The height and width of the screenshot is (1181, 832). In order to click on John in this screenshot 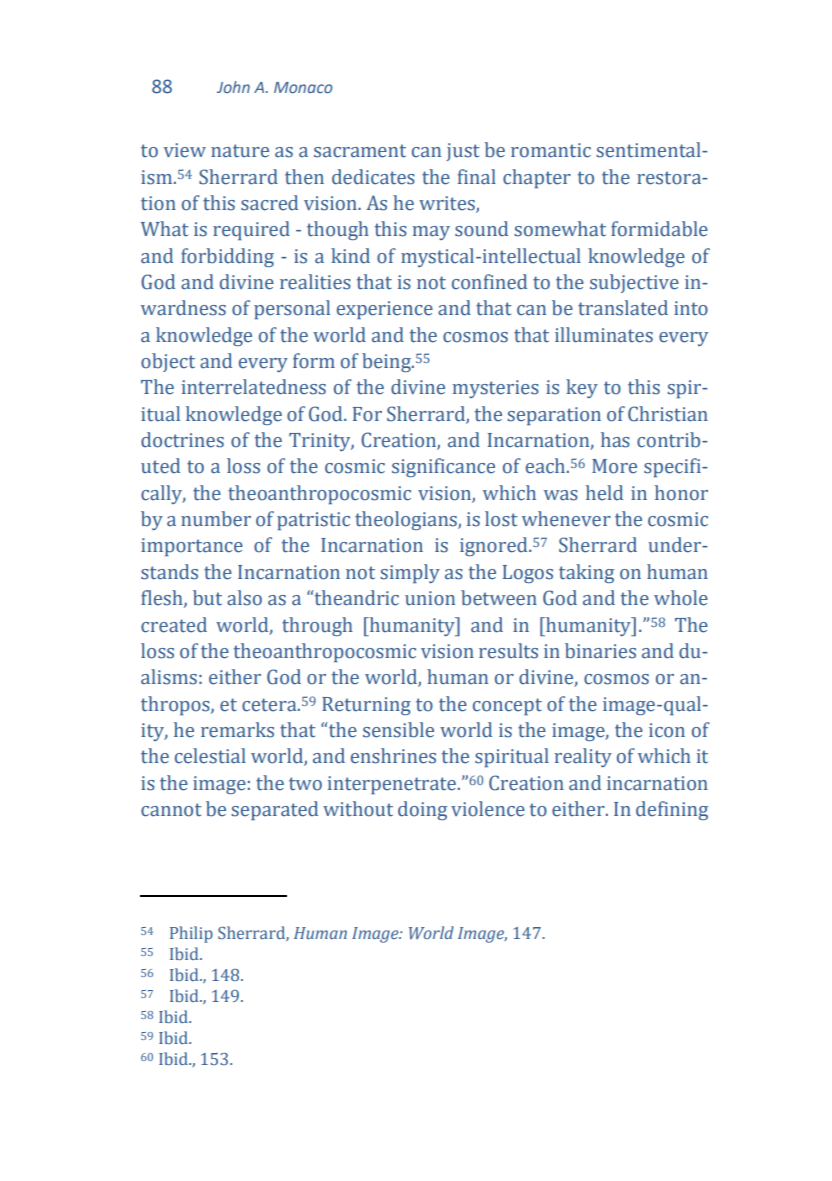, I will do `click(233, 87)`.
